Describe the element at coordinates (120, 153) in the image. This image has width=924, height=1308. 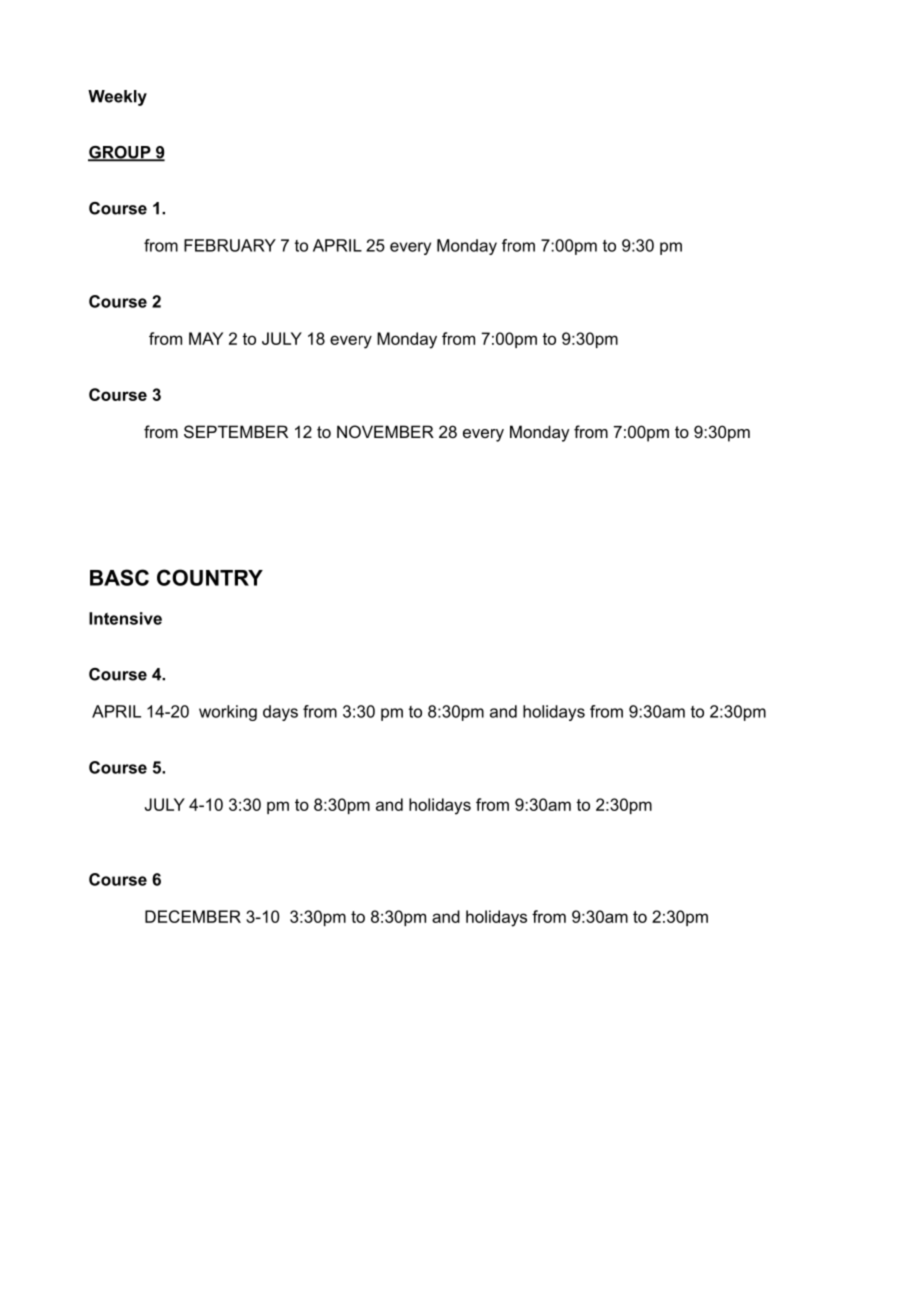
I see `GROUP` at that location.
